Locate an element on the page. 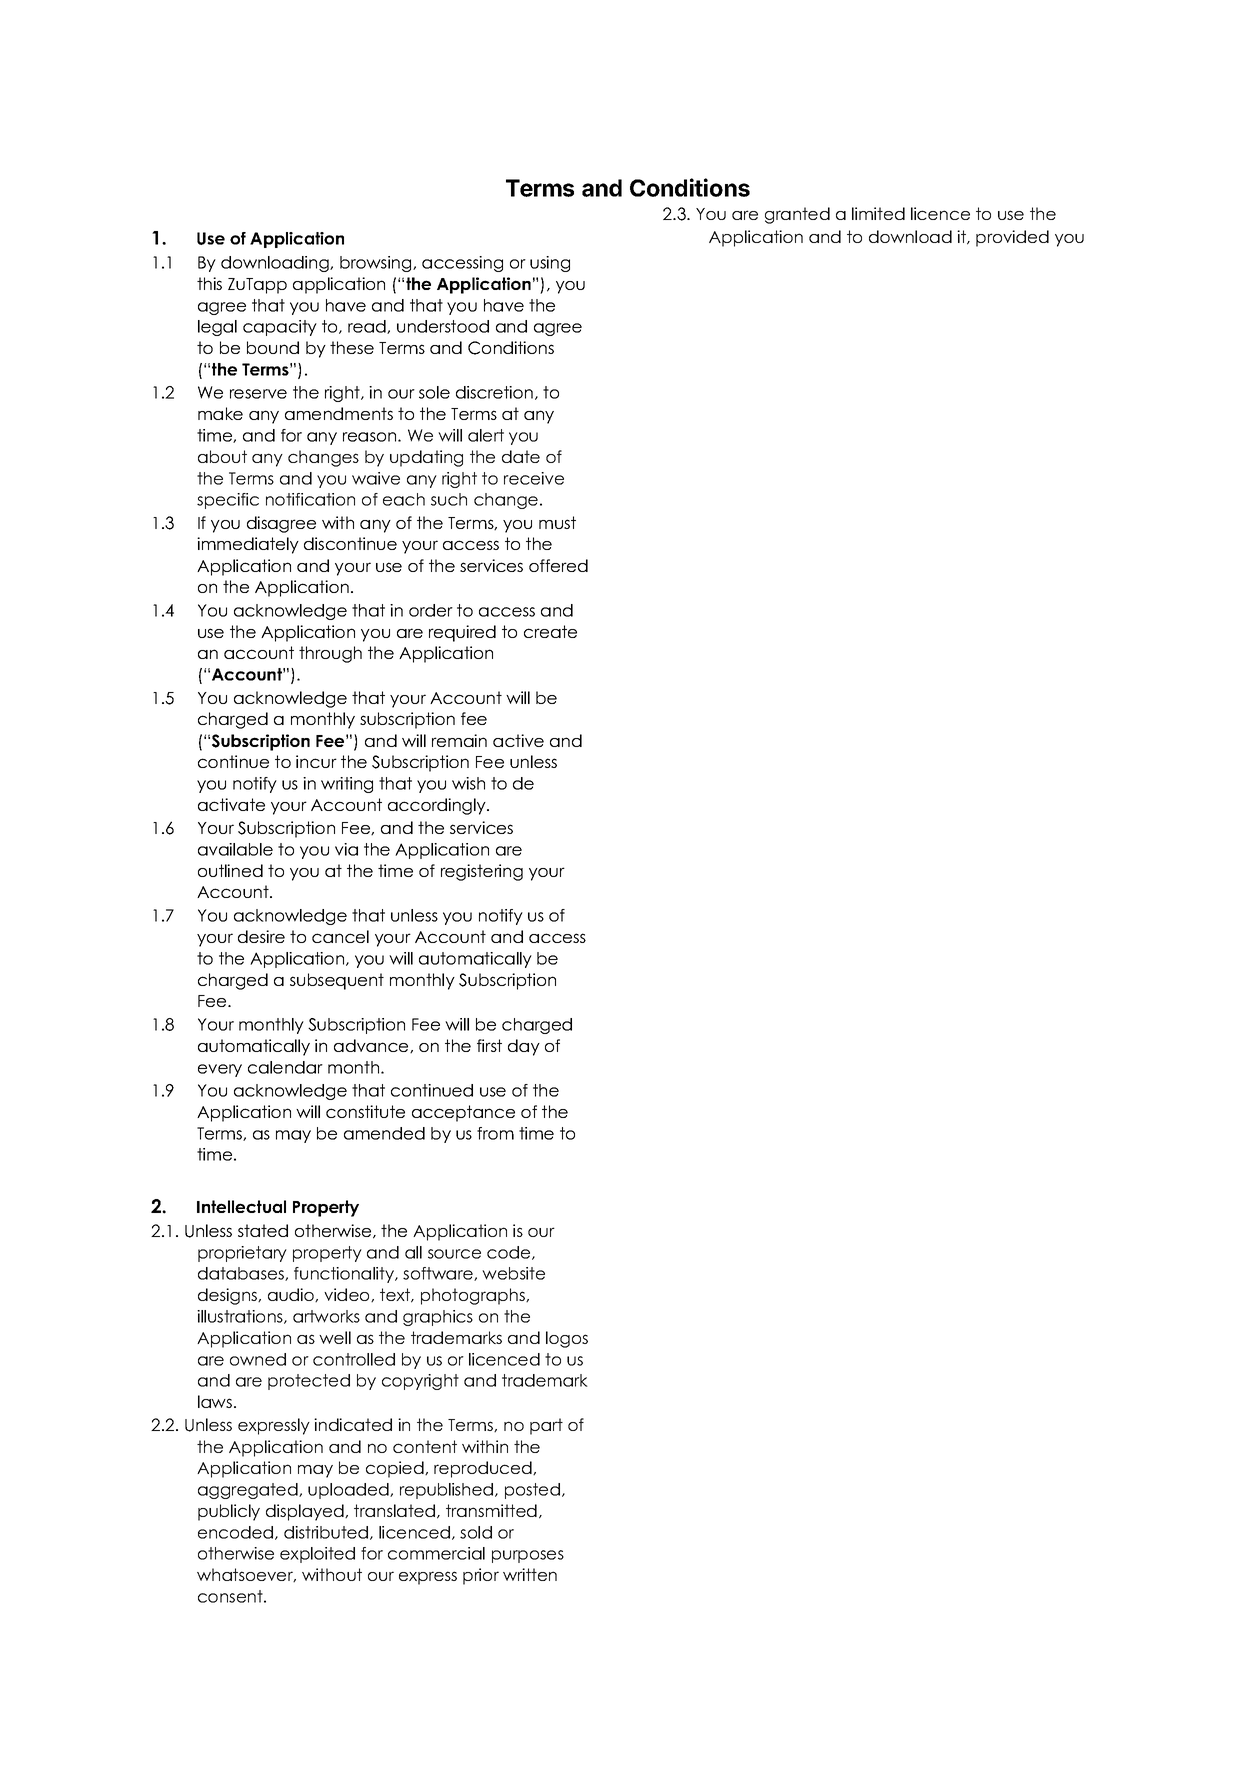  registering is located at coordinates (482, 872).
